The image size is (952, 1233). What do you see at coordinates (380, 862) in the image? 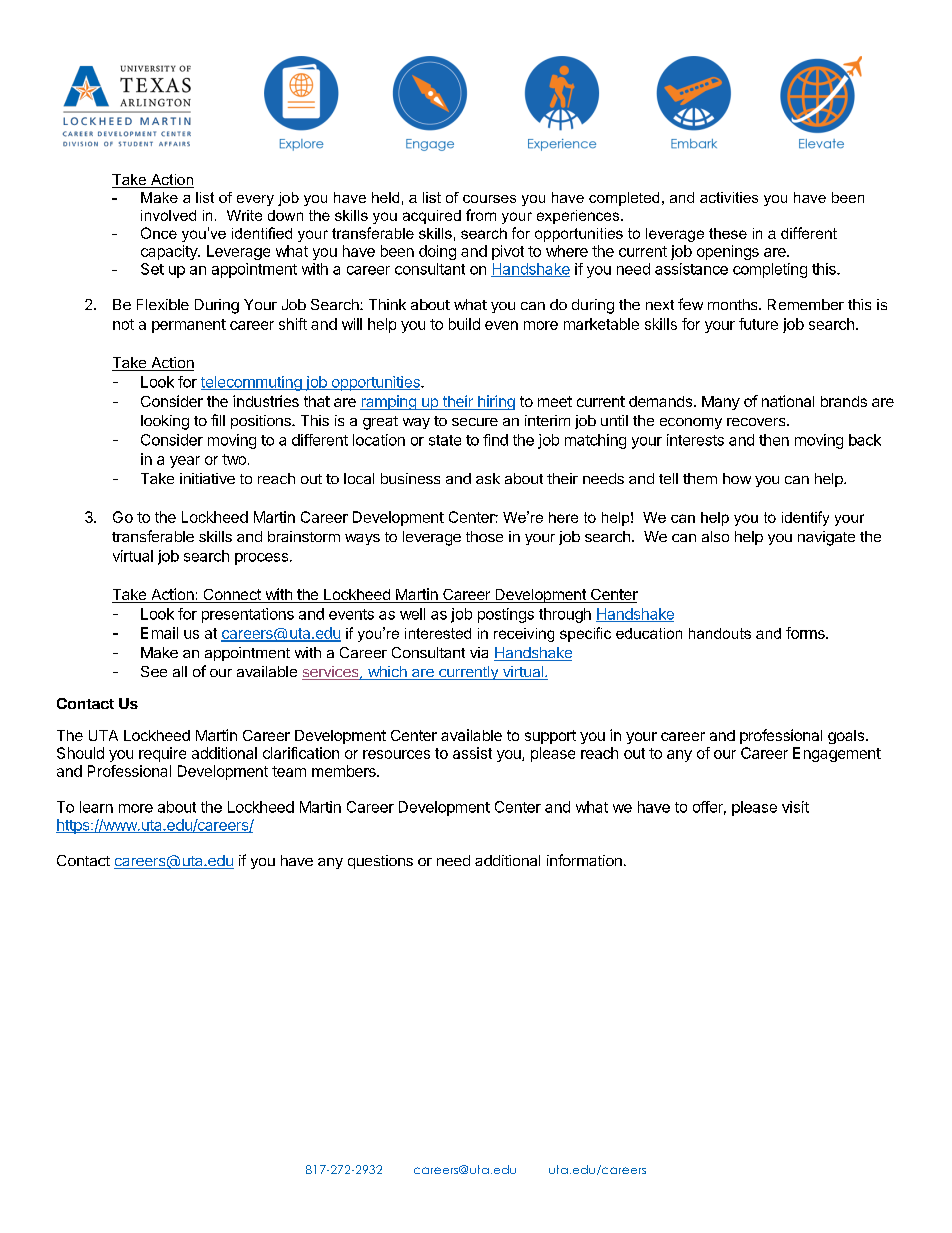
I see `questions` at bounding box center [380, 862].
